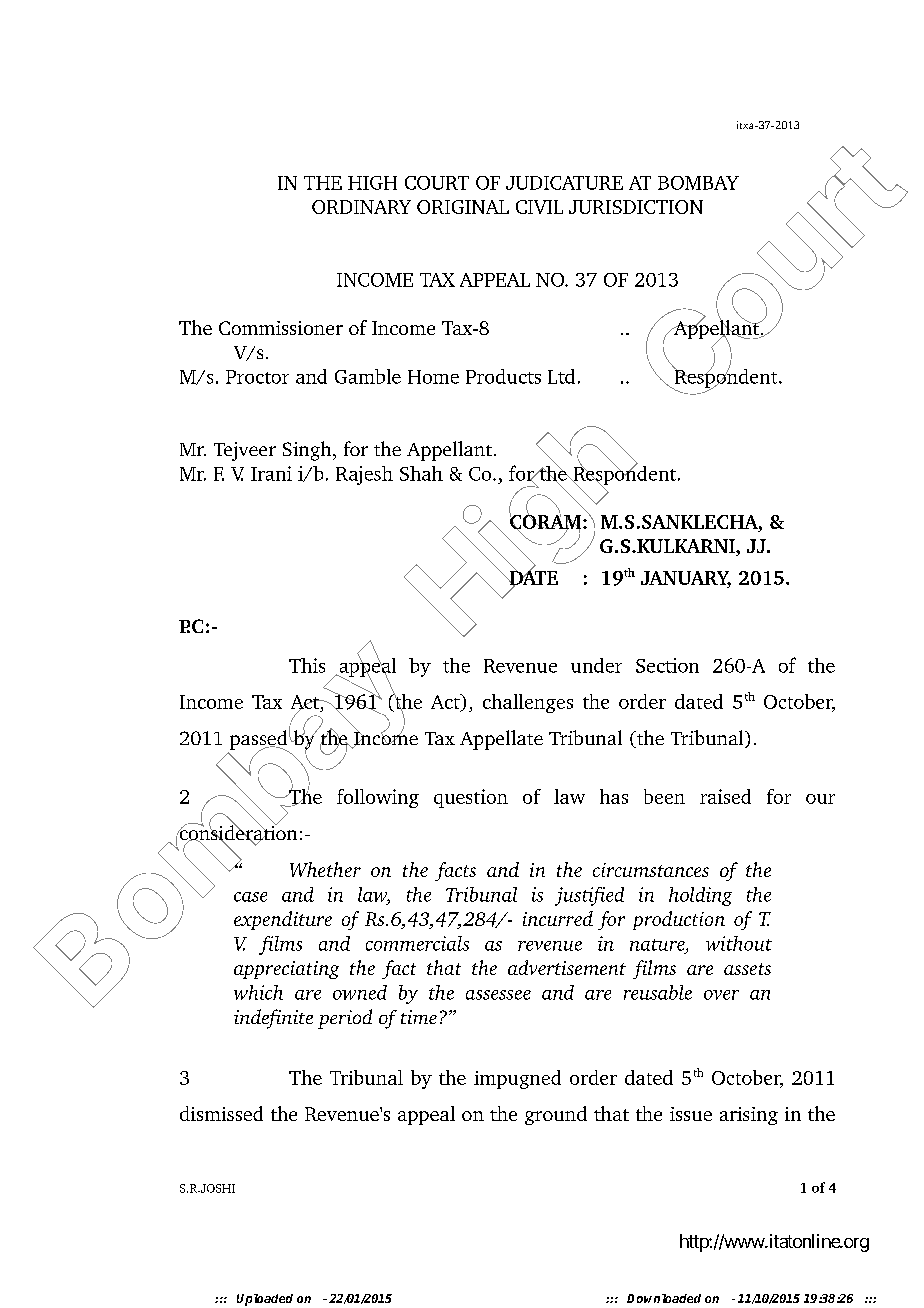 The width and height of the image is (924, 1308). What do you see at coordinates (307, 665) in the image?
I see `This` at bounding box center [307, 665].
